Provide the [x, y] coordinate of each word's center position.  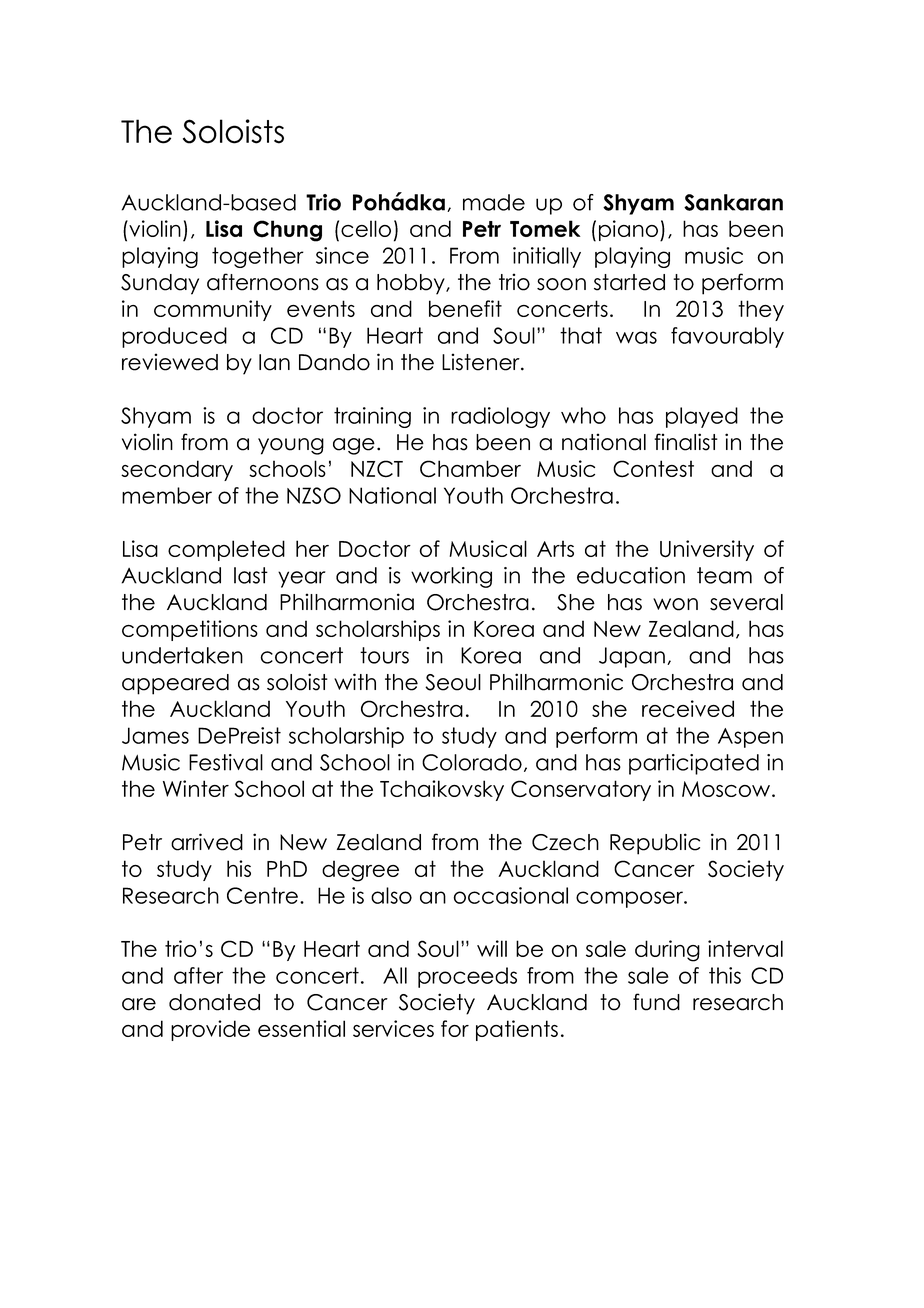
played [702, 417]
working [451, 577]
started [629, 282]
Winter [196, 788]
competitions [190, 630]
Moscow [727, 789]
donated [214, 1002]
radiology [500, 417]
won [675, 604]
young [291, 446]
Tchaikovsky [442, 790]
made [494, 202]
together [258, 257]
